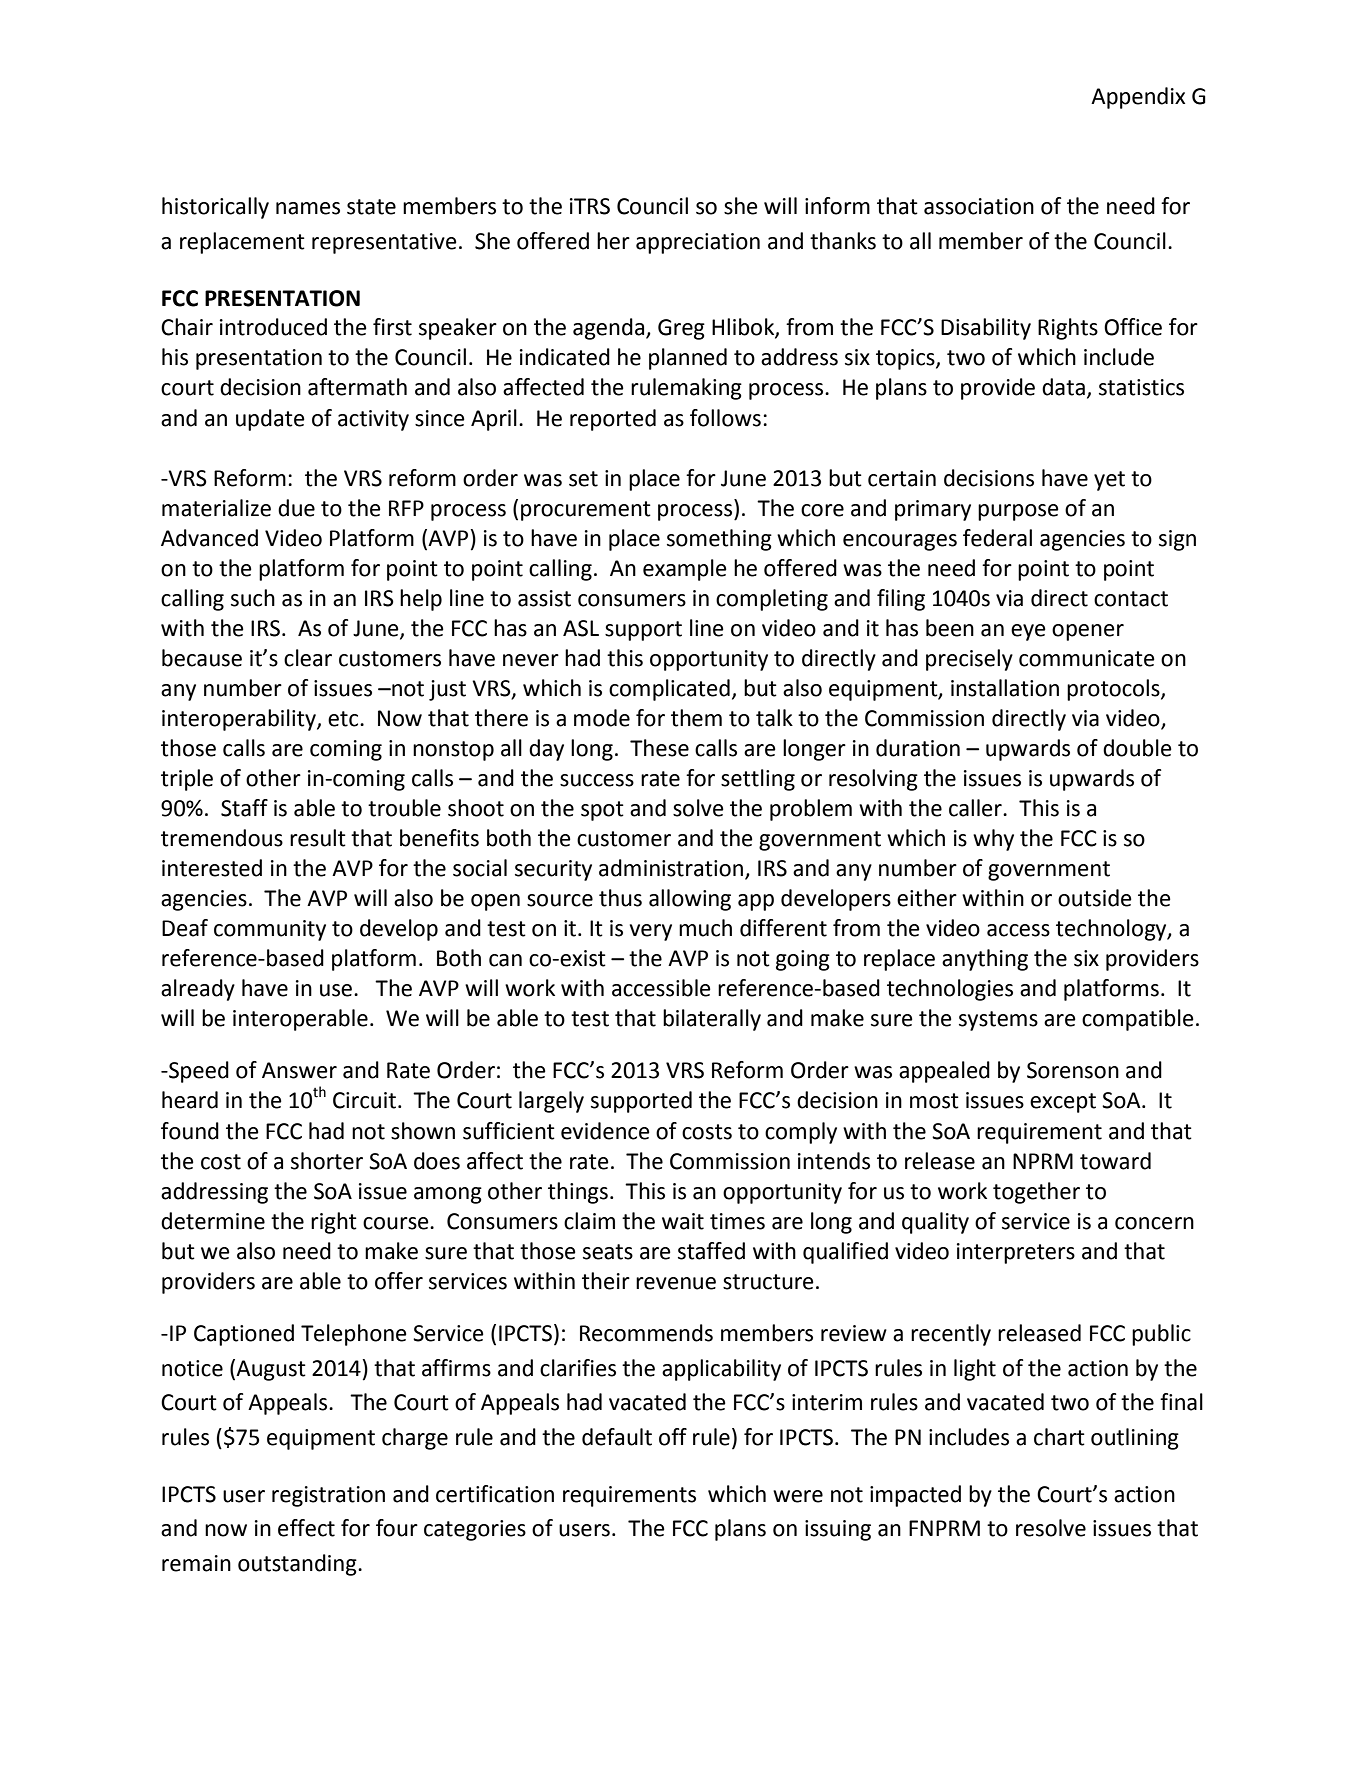  I want to click on Appendix, so click(1138, 98).
